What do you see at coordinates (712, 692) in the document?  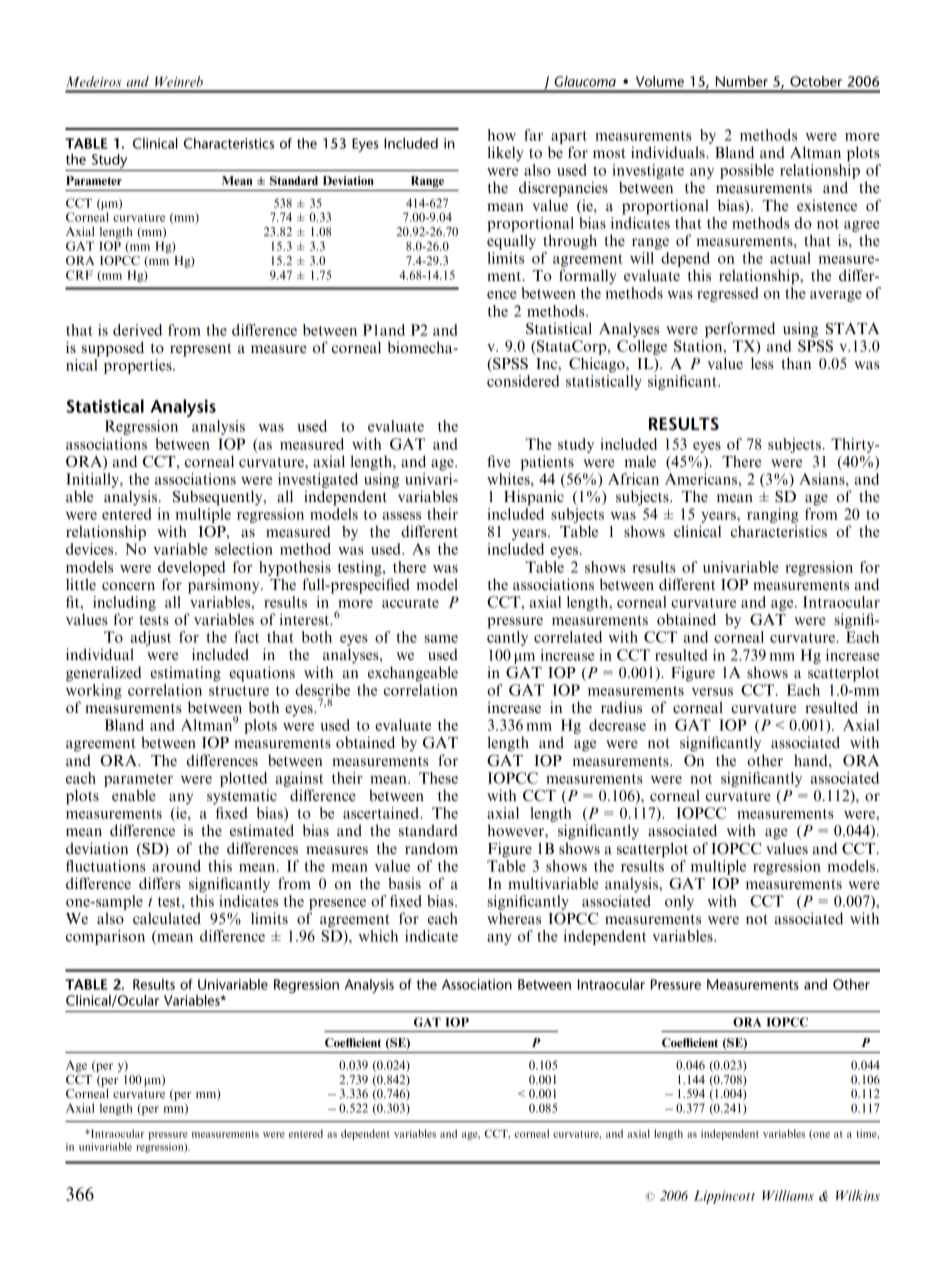 I see `versus` at bounding box center [712, 692].
